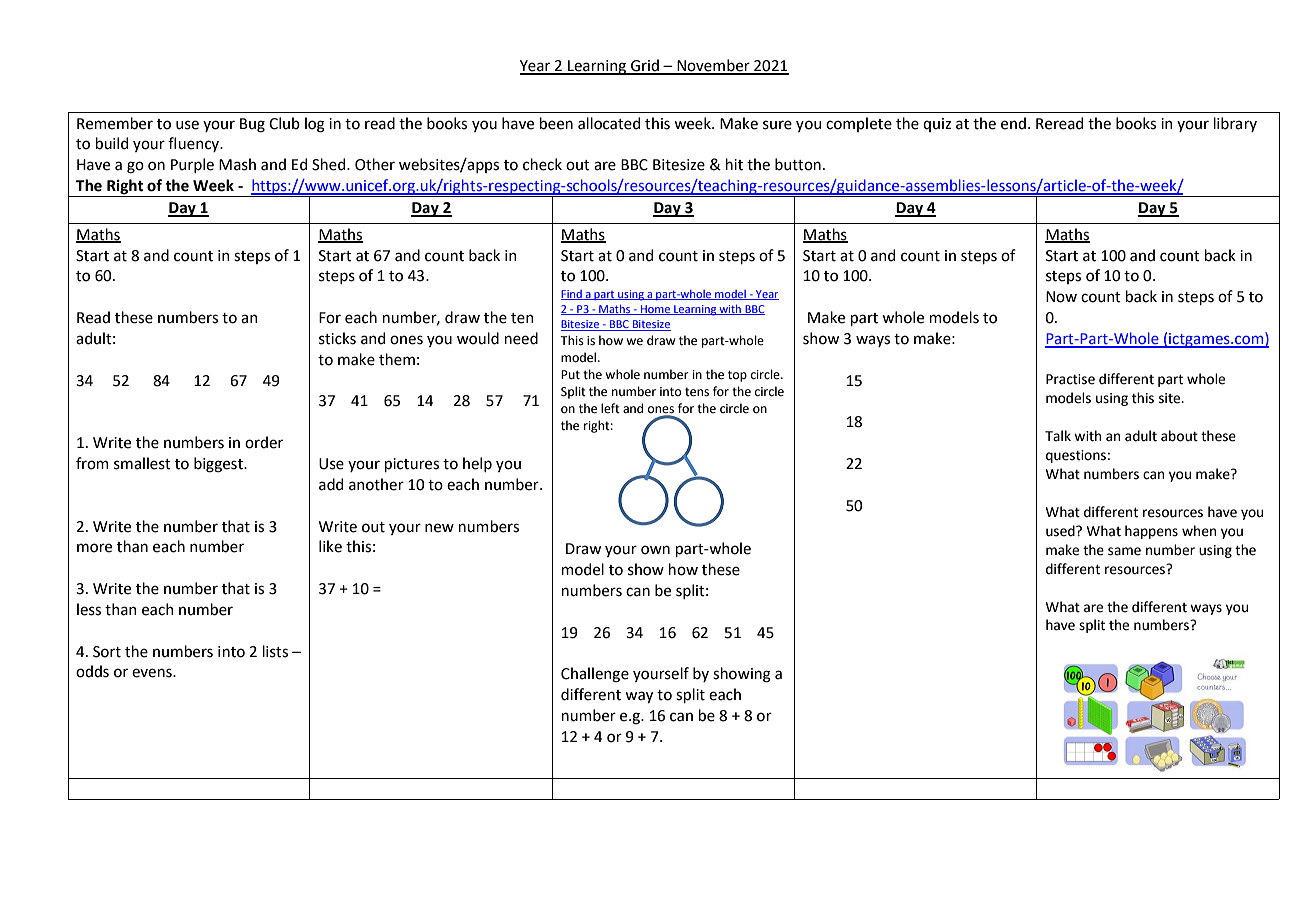 The height and width of the document is (924, 1308). What do you see at coordinates (1058, 435) in the document?
I see `Talk` at bounding box center [1058, 435].
